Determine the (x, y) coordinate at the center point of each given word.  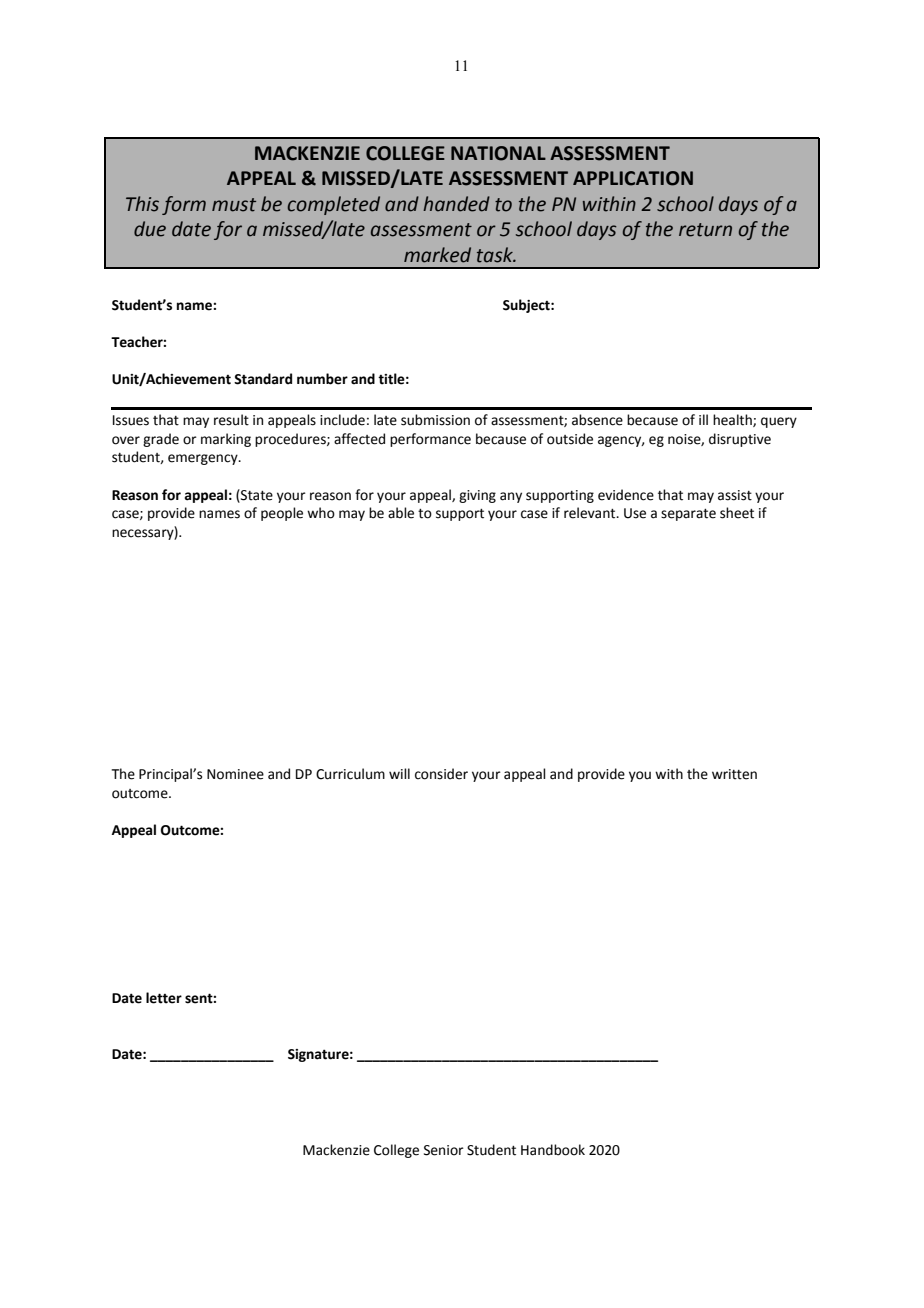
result (231, 420)
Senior (444, 1150)
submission (435, 420)
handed (456, 204)
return (705, 230)
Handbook (553, 1150)
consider (441, 774)
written (734, 774)
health (733, 420)
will (399, 773)
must (234, 205)
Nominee (235, 774)
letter (164, 998)
